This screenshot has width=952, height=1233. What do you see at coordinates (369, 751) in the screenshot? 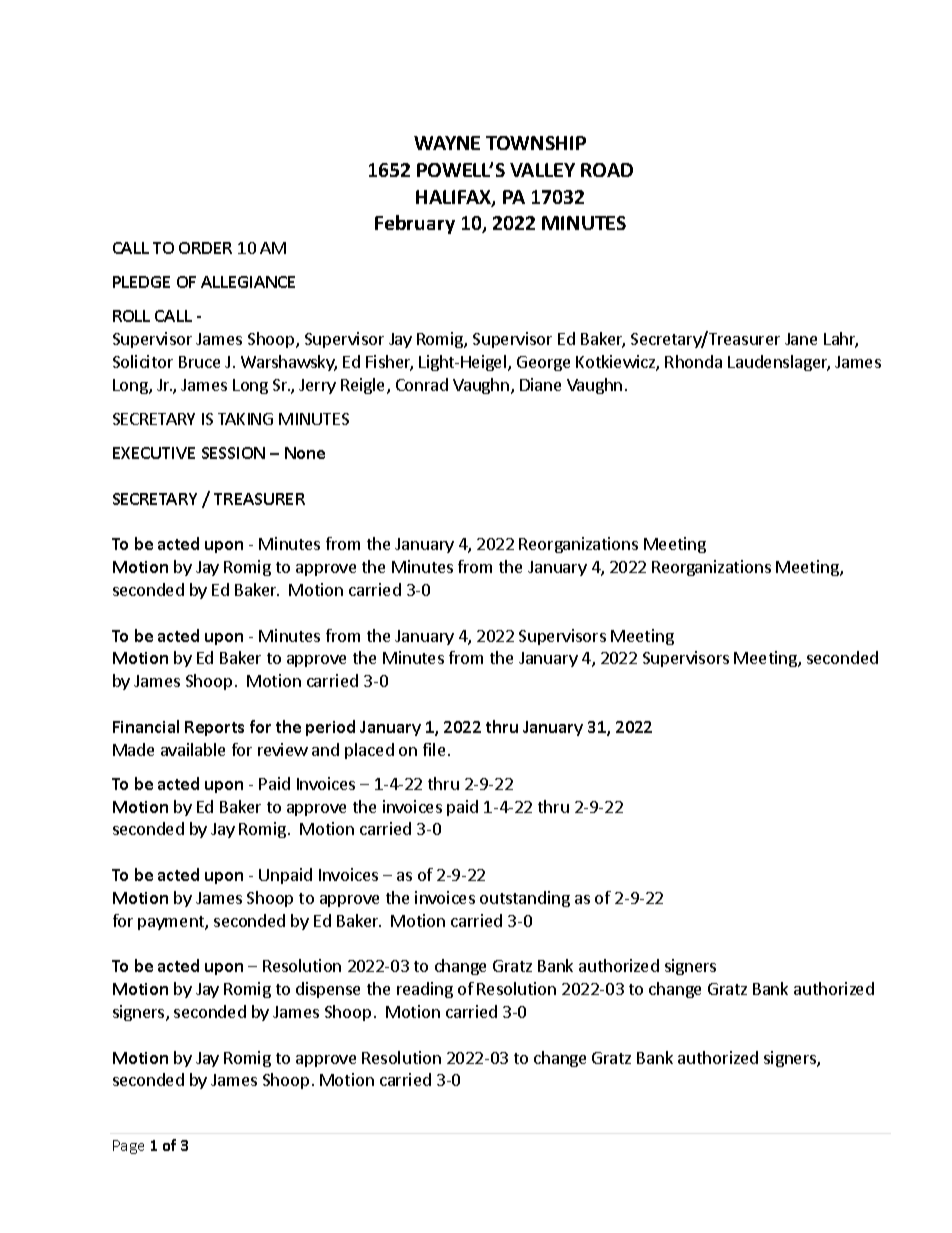
I see `placed` at bounding box center [369, 751].
